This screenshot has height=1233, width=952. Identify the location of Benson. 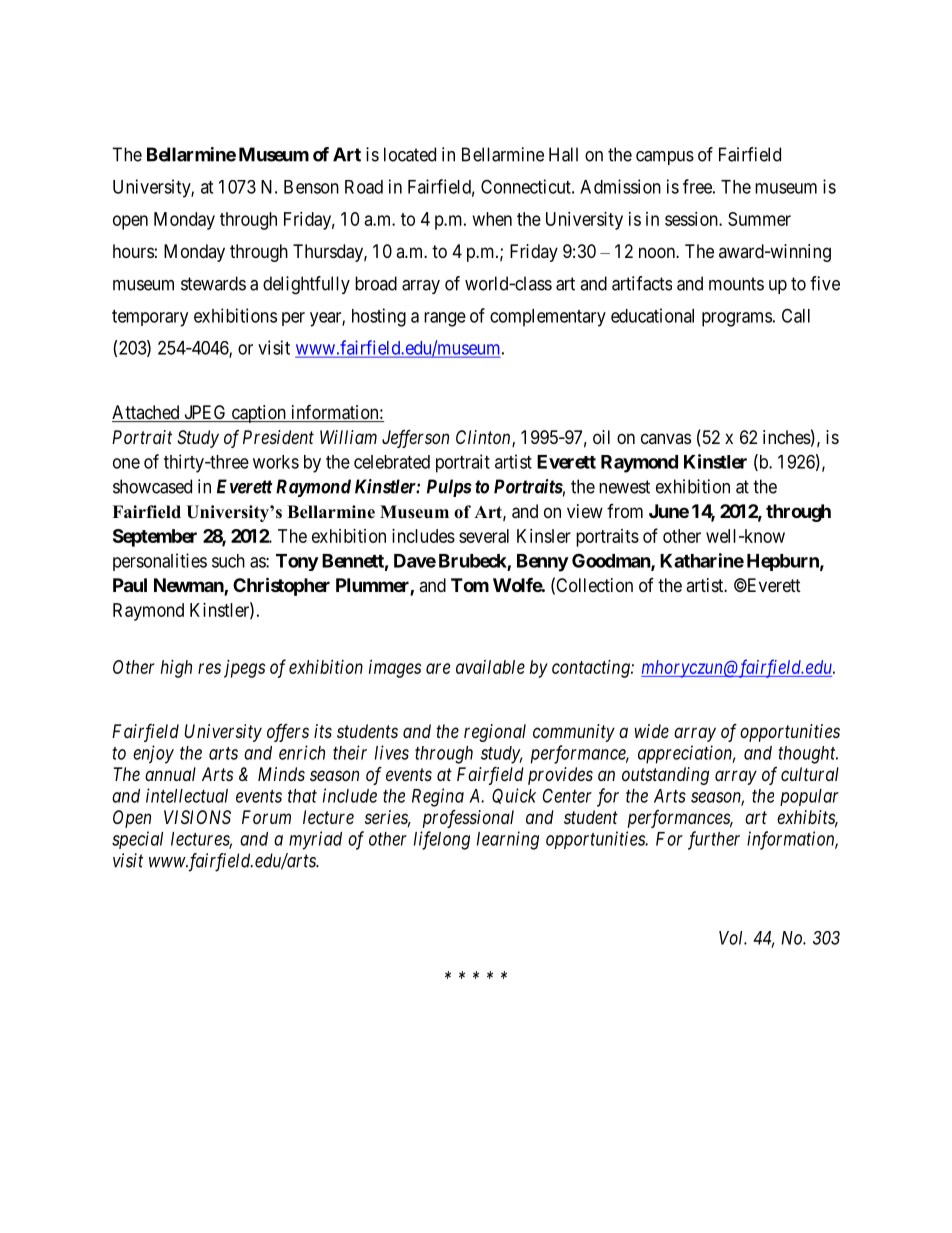
(311, 187).
